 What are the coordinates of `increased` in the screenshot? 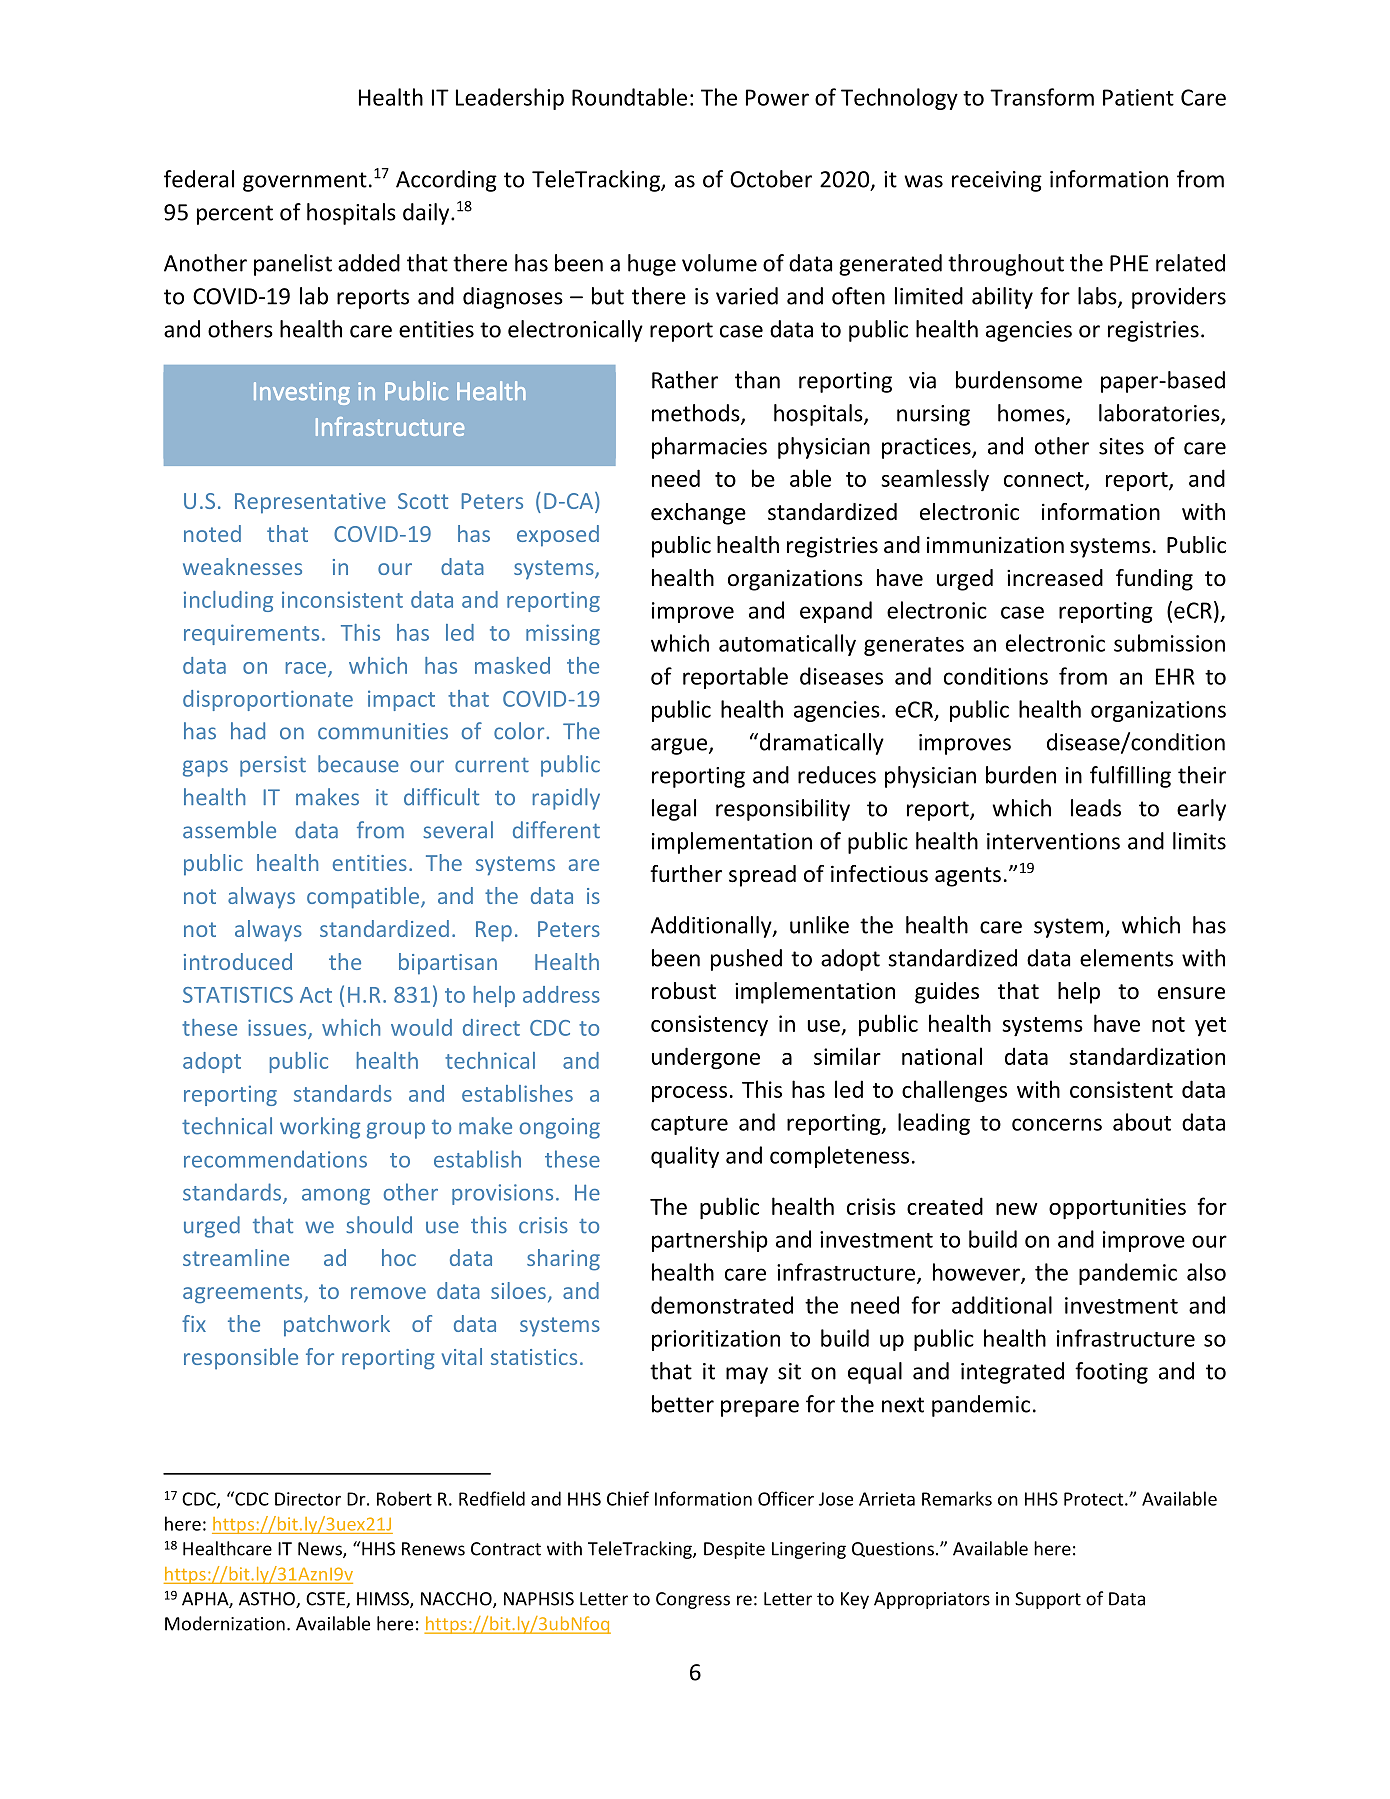 It's located at (1055, 578).
